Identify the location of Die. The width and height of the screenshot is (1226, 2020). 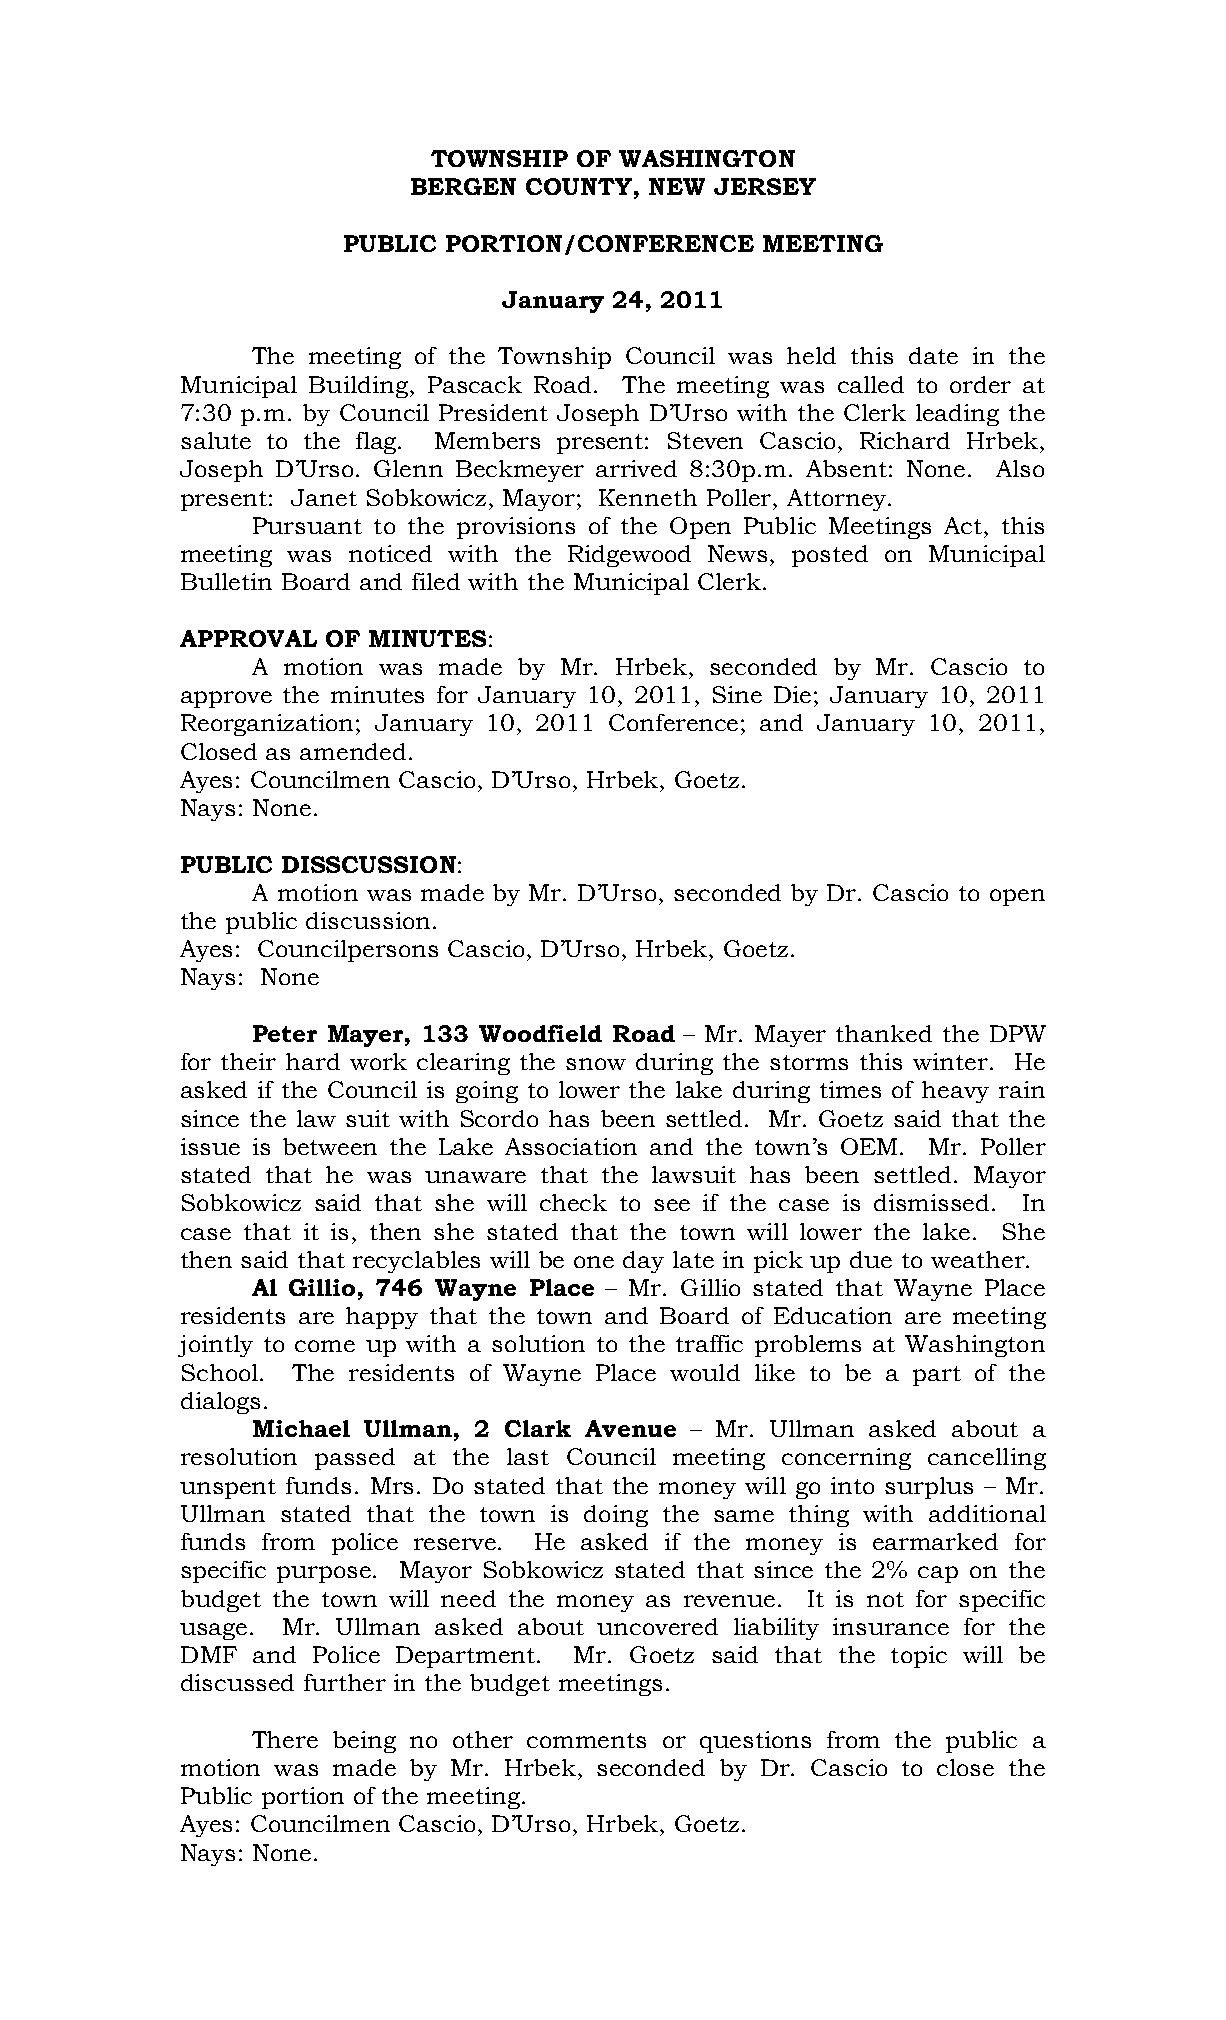
(792, 694).
